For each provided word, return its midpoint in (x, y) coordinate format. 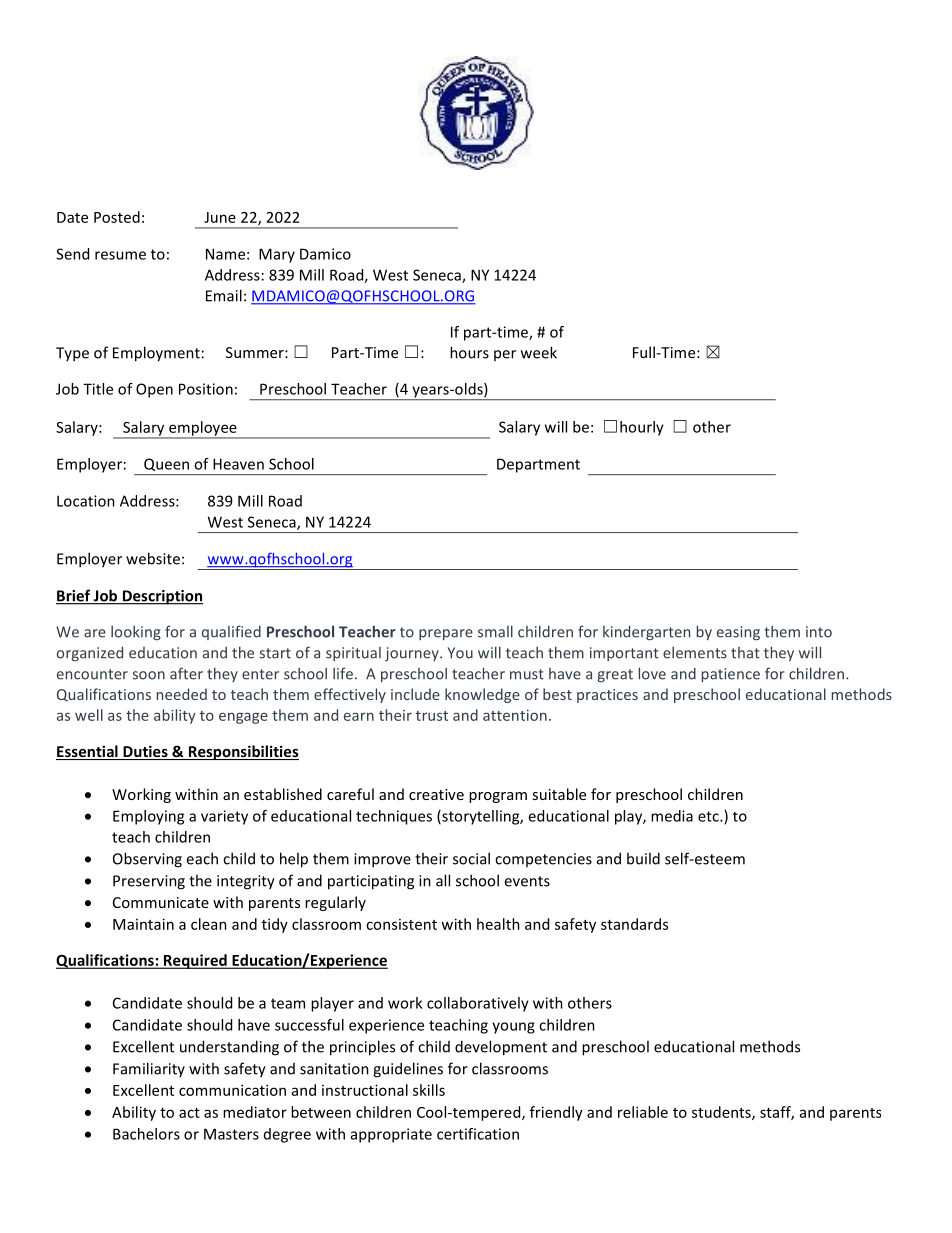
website (153, 558)
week (539, 352)
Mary (277, 255)
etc (709, 816)
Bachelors (146, 1134)
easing (738, 633)
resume (120, 255)
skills (429, 1090)
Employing (148, 817)
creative (436, 794)
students (722, 1113)
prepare (446, 634)
